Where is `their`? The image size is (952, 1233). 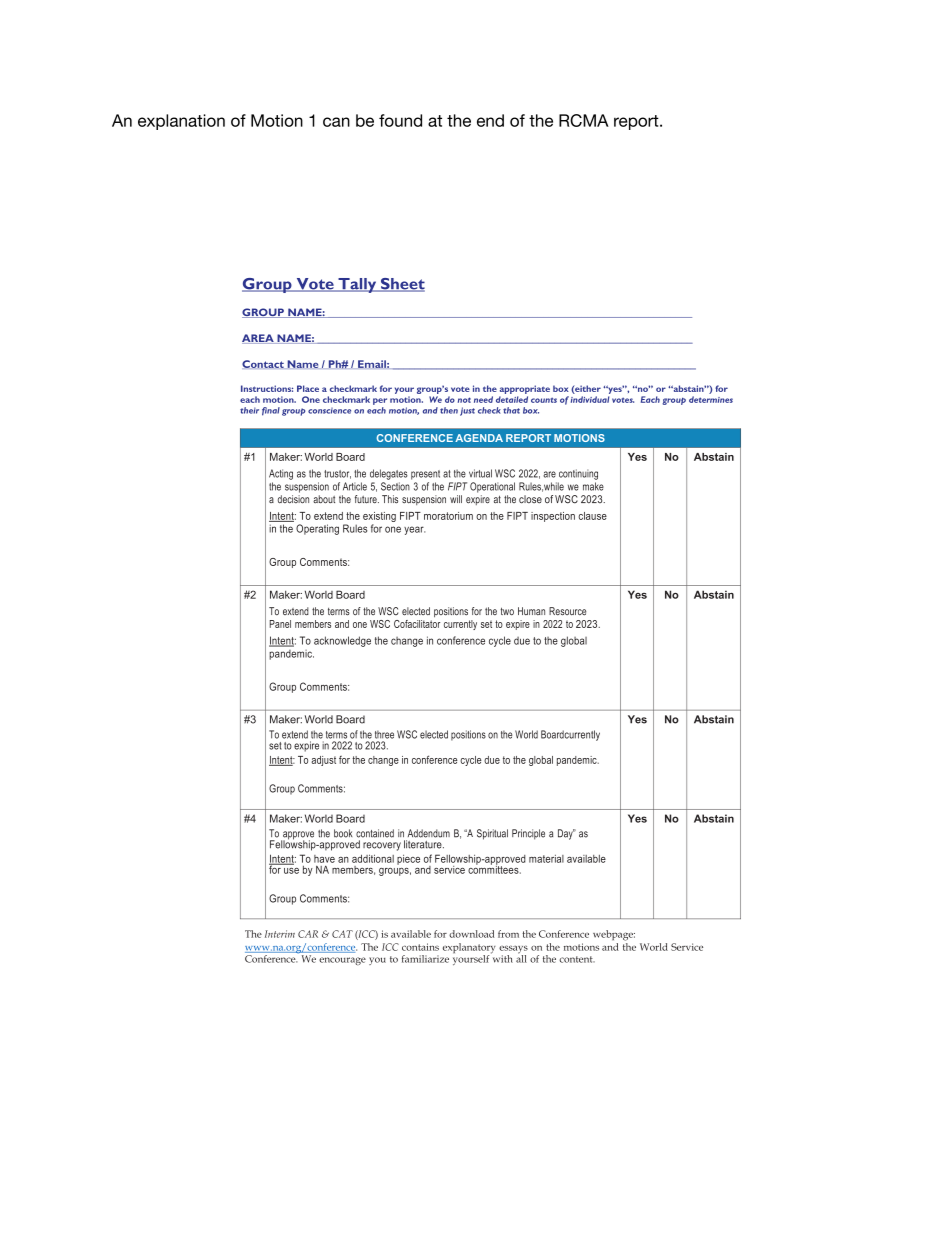
their is located at coordinates (249, 410).
